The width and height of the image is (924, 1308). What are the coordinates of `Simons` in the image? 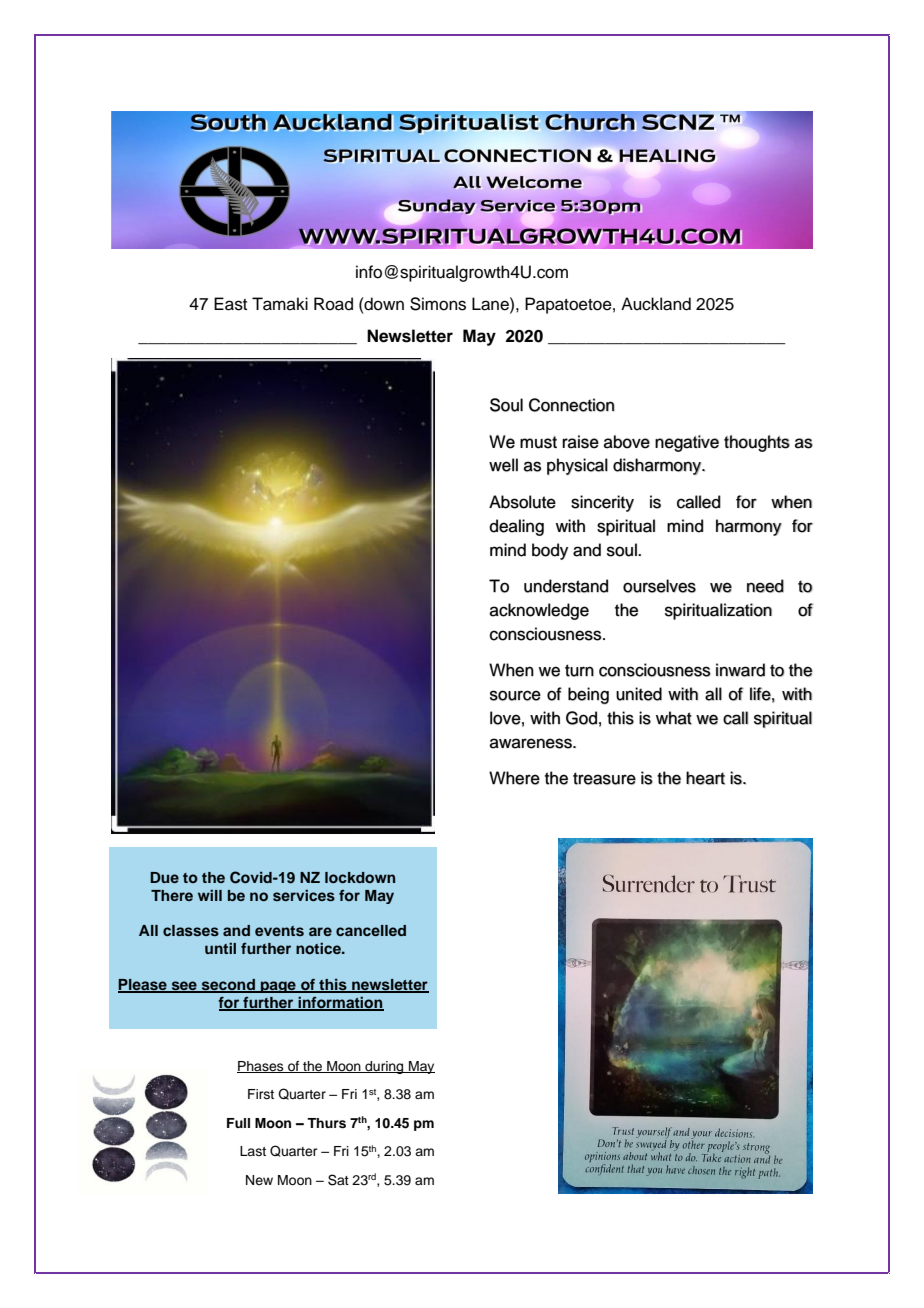 It's located at (438, 304).
